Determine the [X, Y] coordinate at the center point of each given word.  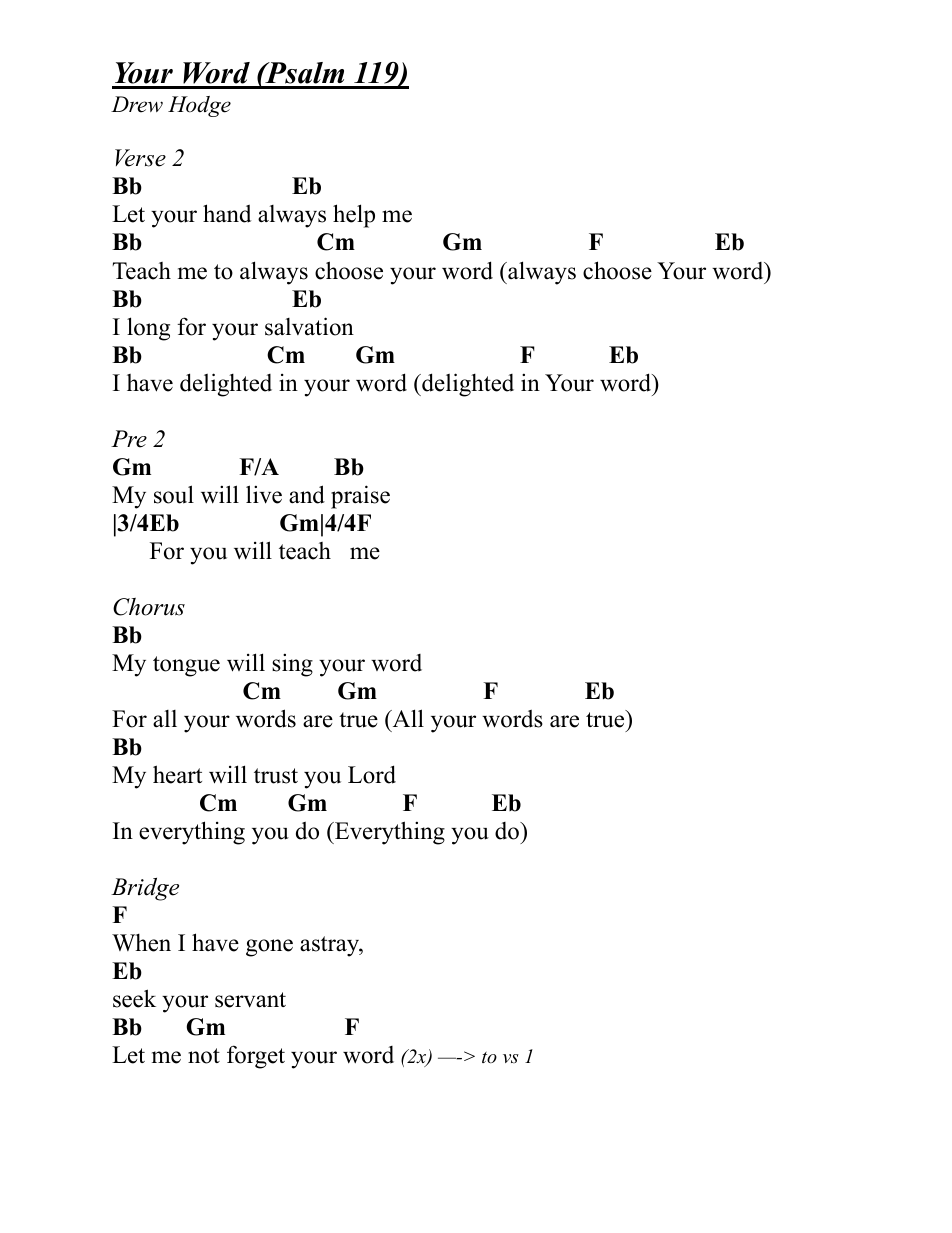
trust [276, 776]
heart [177, 774]
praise [360, 497]
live [264, 494]
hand [227, 213]
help [354, 216]
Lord [372, 774]
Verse [140, 158]
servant [250, 1000]
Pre [129, 439]
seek [134, 998]
